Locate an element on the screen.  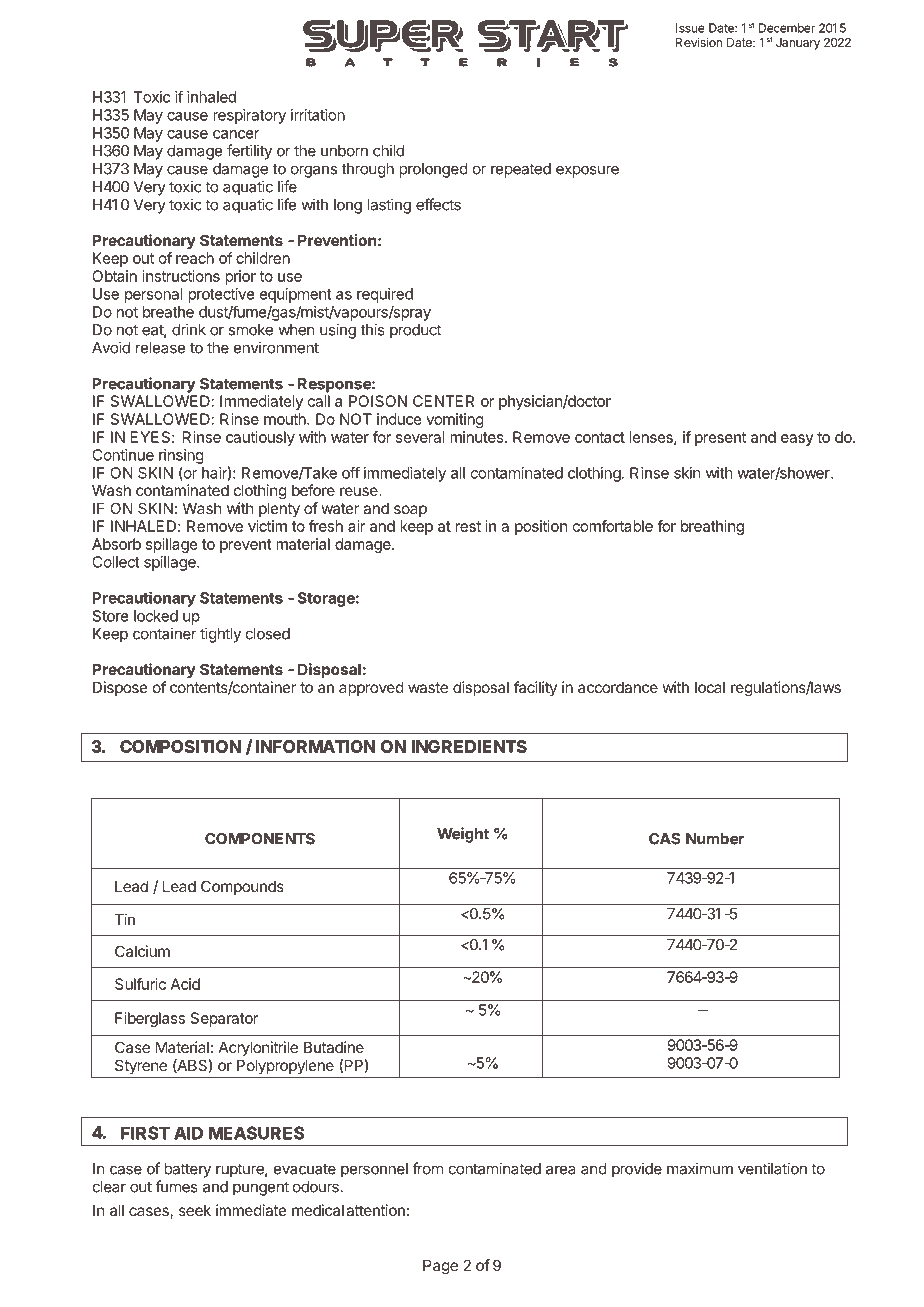
local is located at coordinates (710, 687).
